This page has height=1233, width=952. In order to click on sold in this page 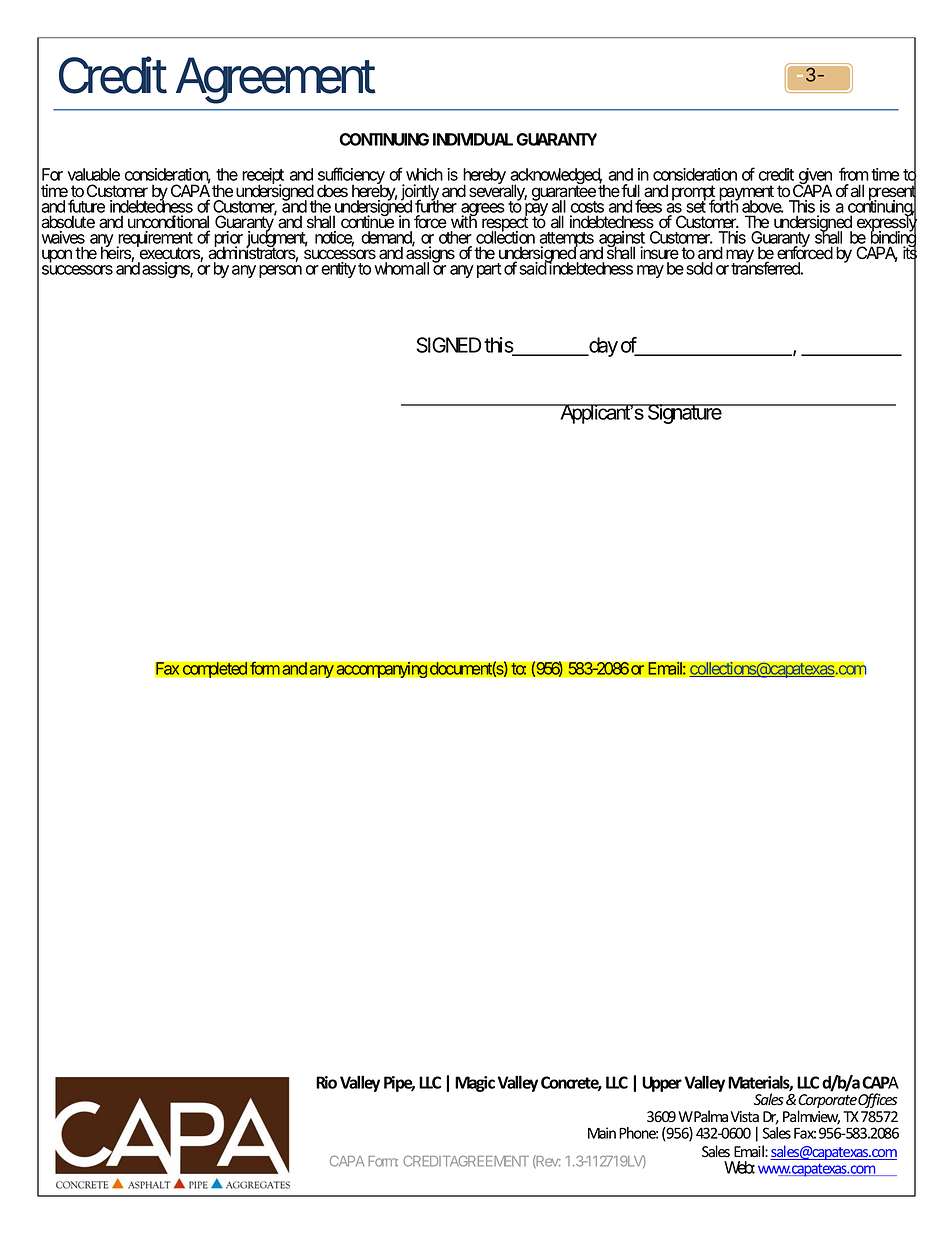, I will do `click(699, 268)`.
